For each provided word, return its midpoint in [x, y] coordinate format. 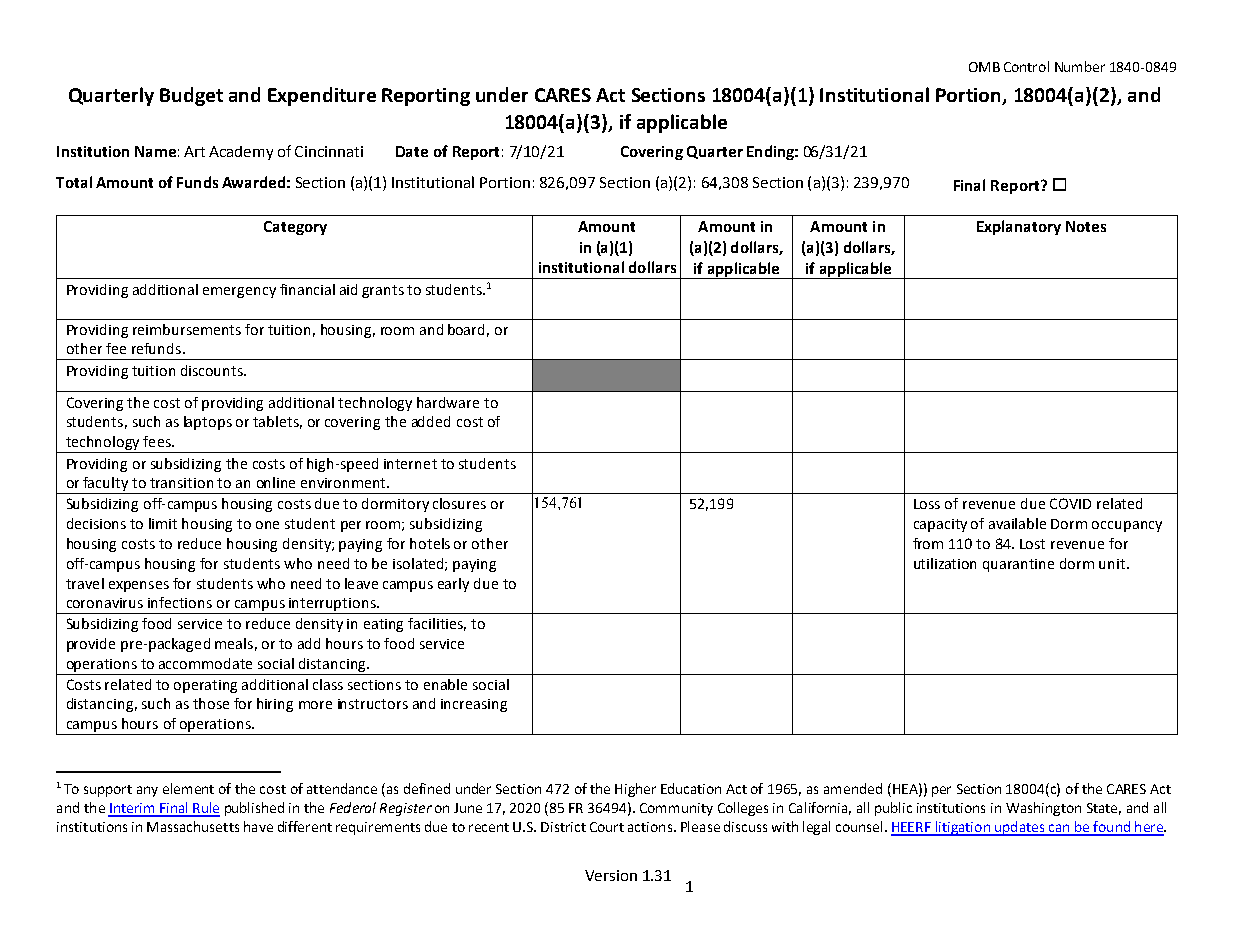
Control [1026, 66]
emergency [239, 292]
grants [383, 291]
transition [181, 483]
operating [205, 686]
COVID [1070, 503]
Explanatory [1019, 227]
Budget [191, 96]
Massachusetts [193, 826]
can [1059, 829]
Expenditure [322, 96]
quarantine [1018, 565]
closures [459, 503]
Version [611, 875]
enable [445, 684]
